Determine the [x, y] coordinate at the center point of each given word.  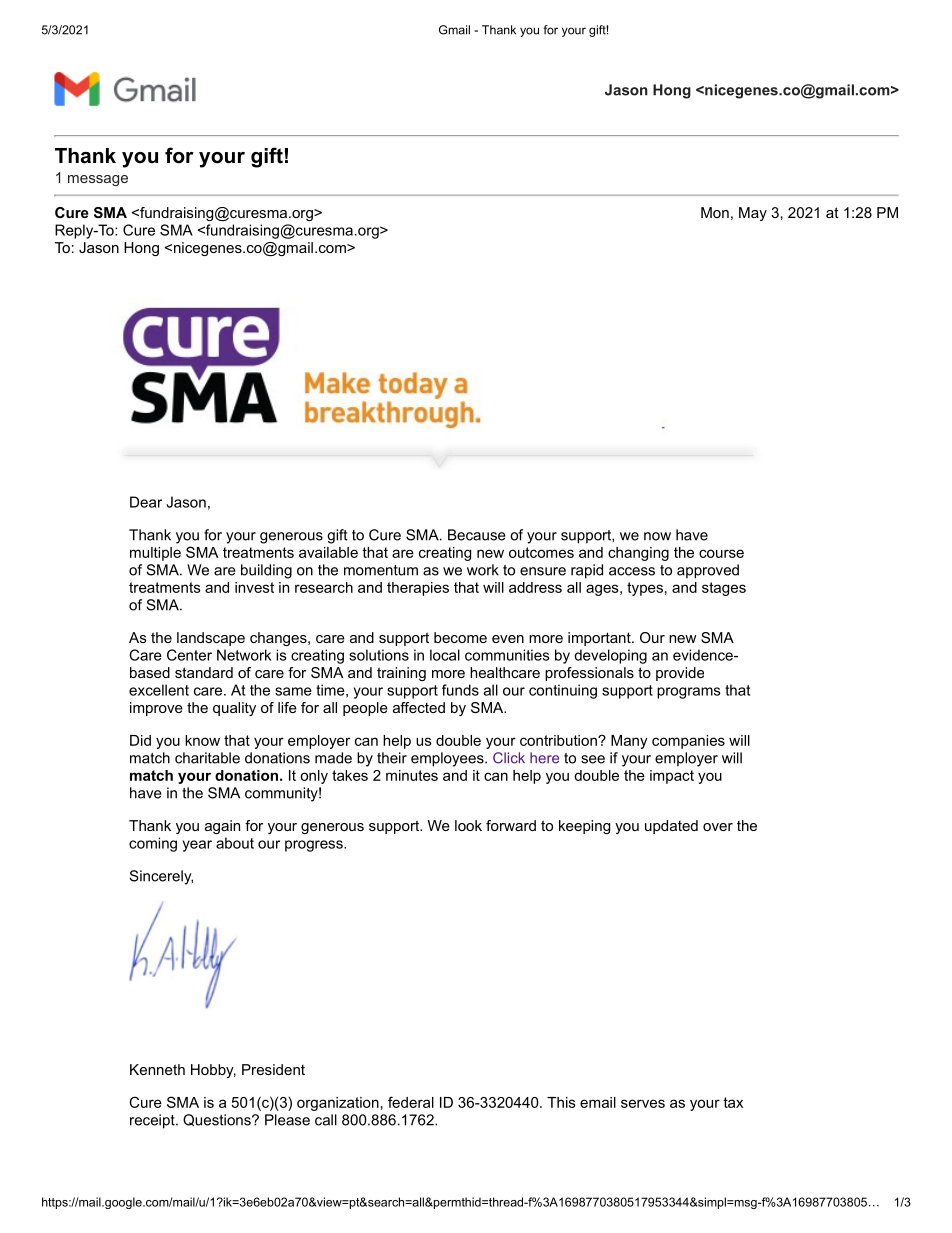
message [98, 180]
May [753, 214]
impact [672, 777]
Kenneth [157, 1069]
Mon [715, 212]
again [222, 827]
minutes [412, 775]
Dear [146, 502]
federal [411, 1102]
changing [638, 554]
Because [477, 535]
